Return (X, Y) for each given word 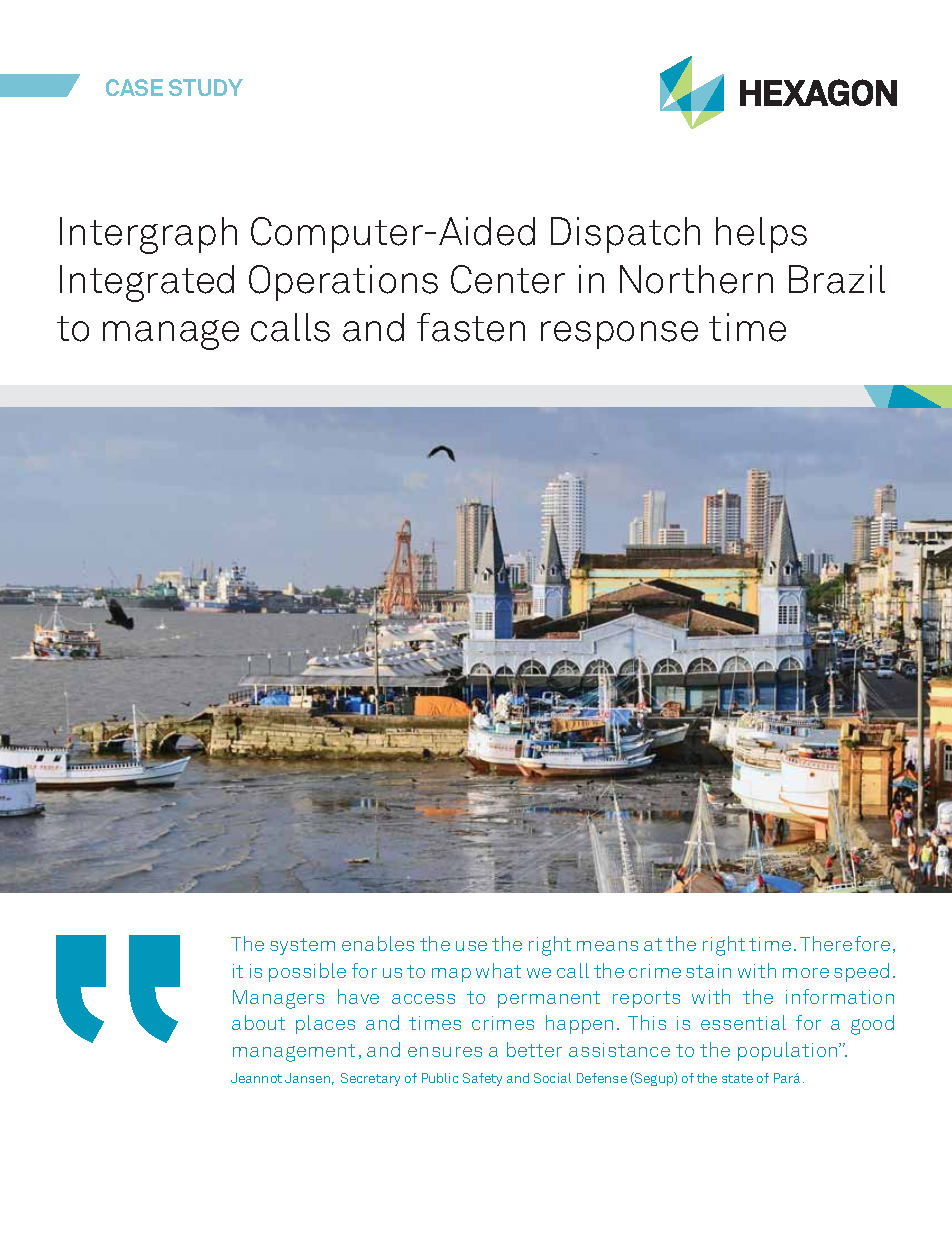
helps (761, 235)
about (258, 1022)
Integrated (147, 283)
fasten (471, 327)
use (471, 946)
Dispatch (625, 235)
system (302, 946)
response (619, 335)
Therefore (845, 943)
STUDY (206, 87)
